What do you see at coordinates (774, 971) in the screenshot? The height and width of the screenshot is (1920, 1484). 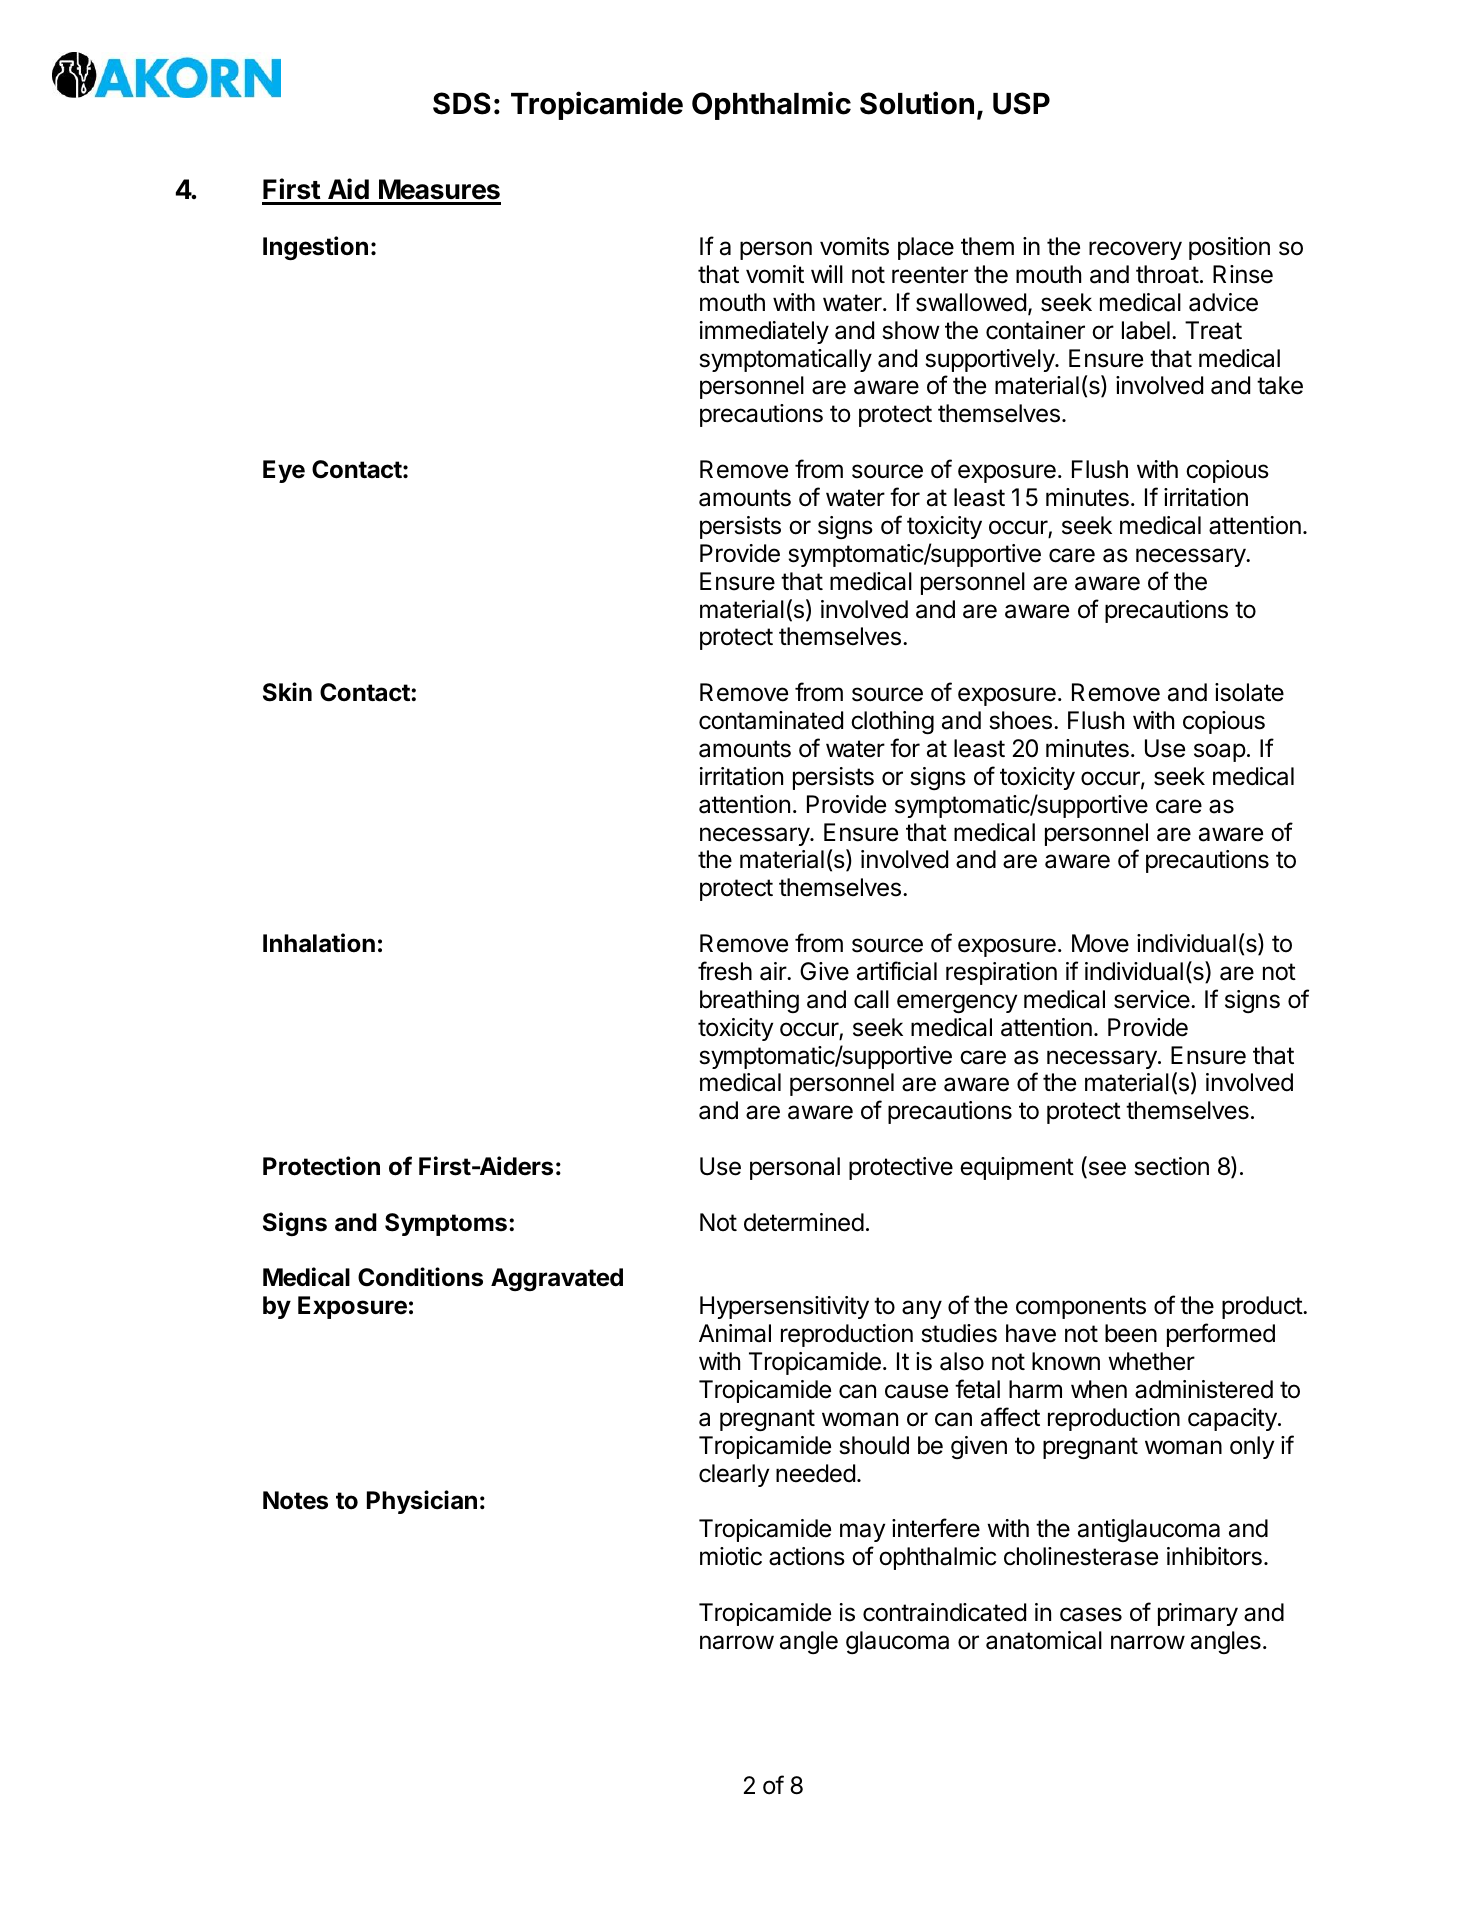 I see `air` at bounding box center [774, 971].
